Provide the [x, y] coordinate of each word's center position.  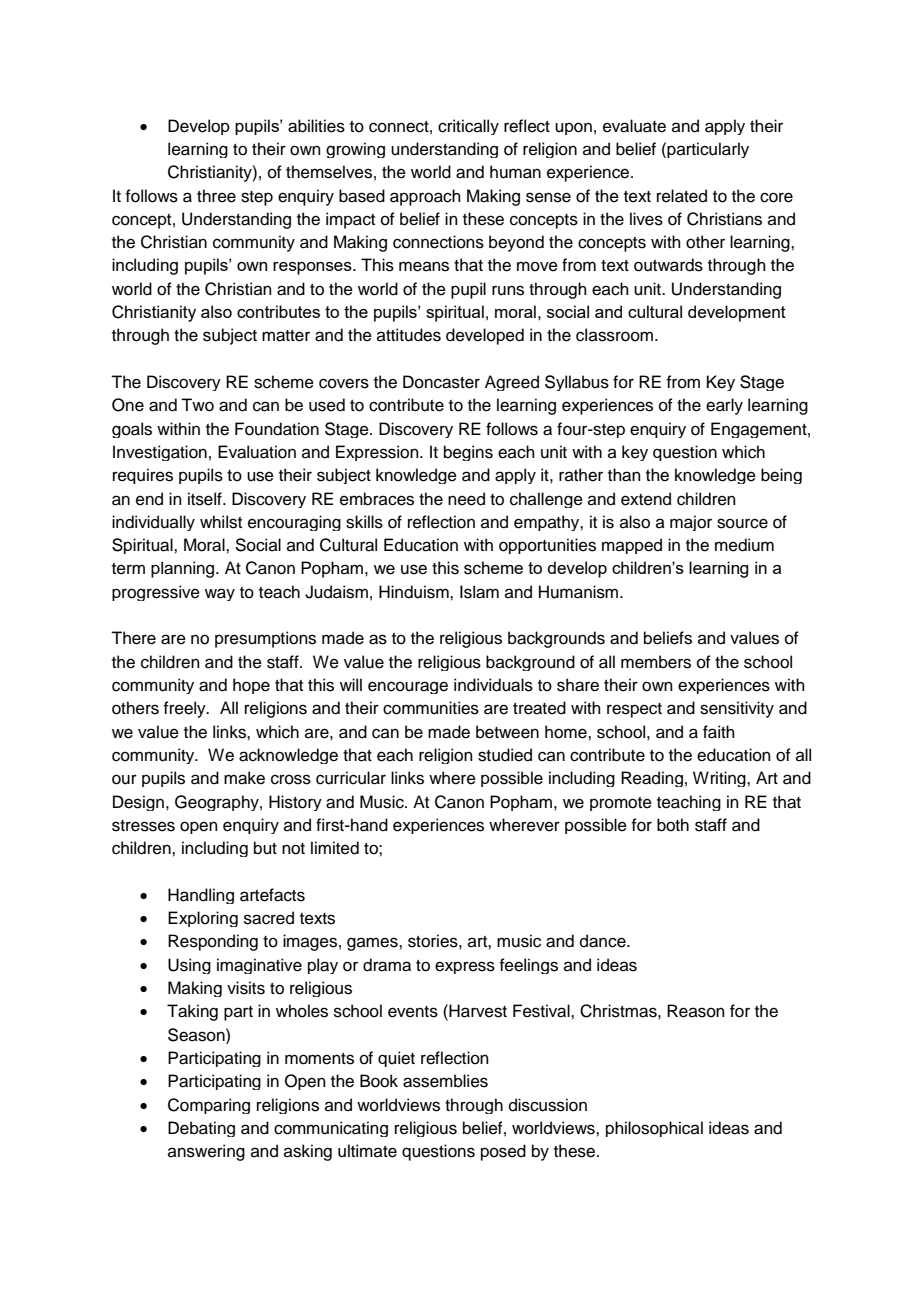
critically [468, 127]
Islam [479, 592]
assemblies [445, 1081]
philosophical [654, 1129]
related [682, 196]
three [216, 196]
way [220, 594]
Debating [201, 1129]
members [656, 662]
